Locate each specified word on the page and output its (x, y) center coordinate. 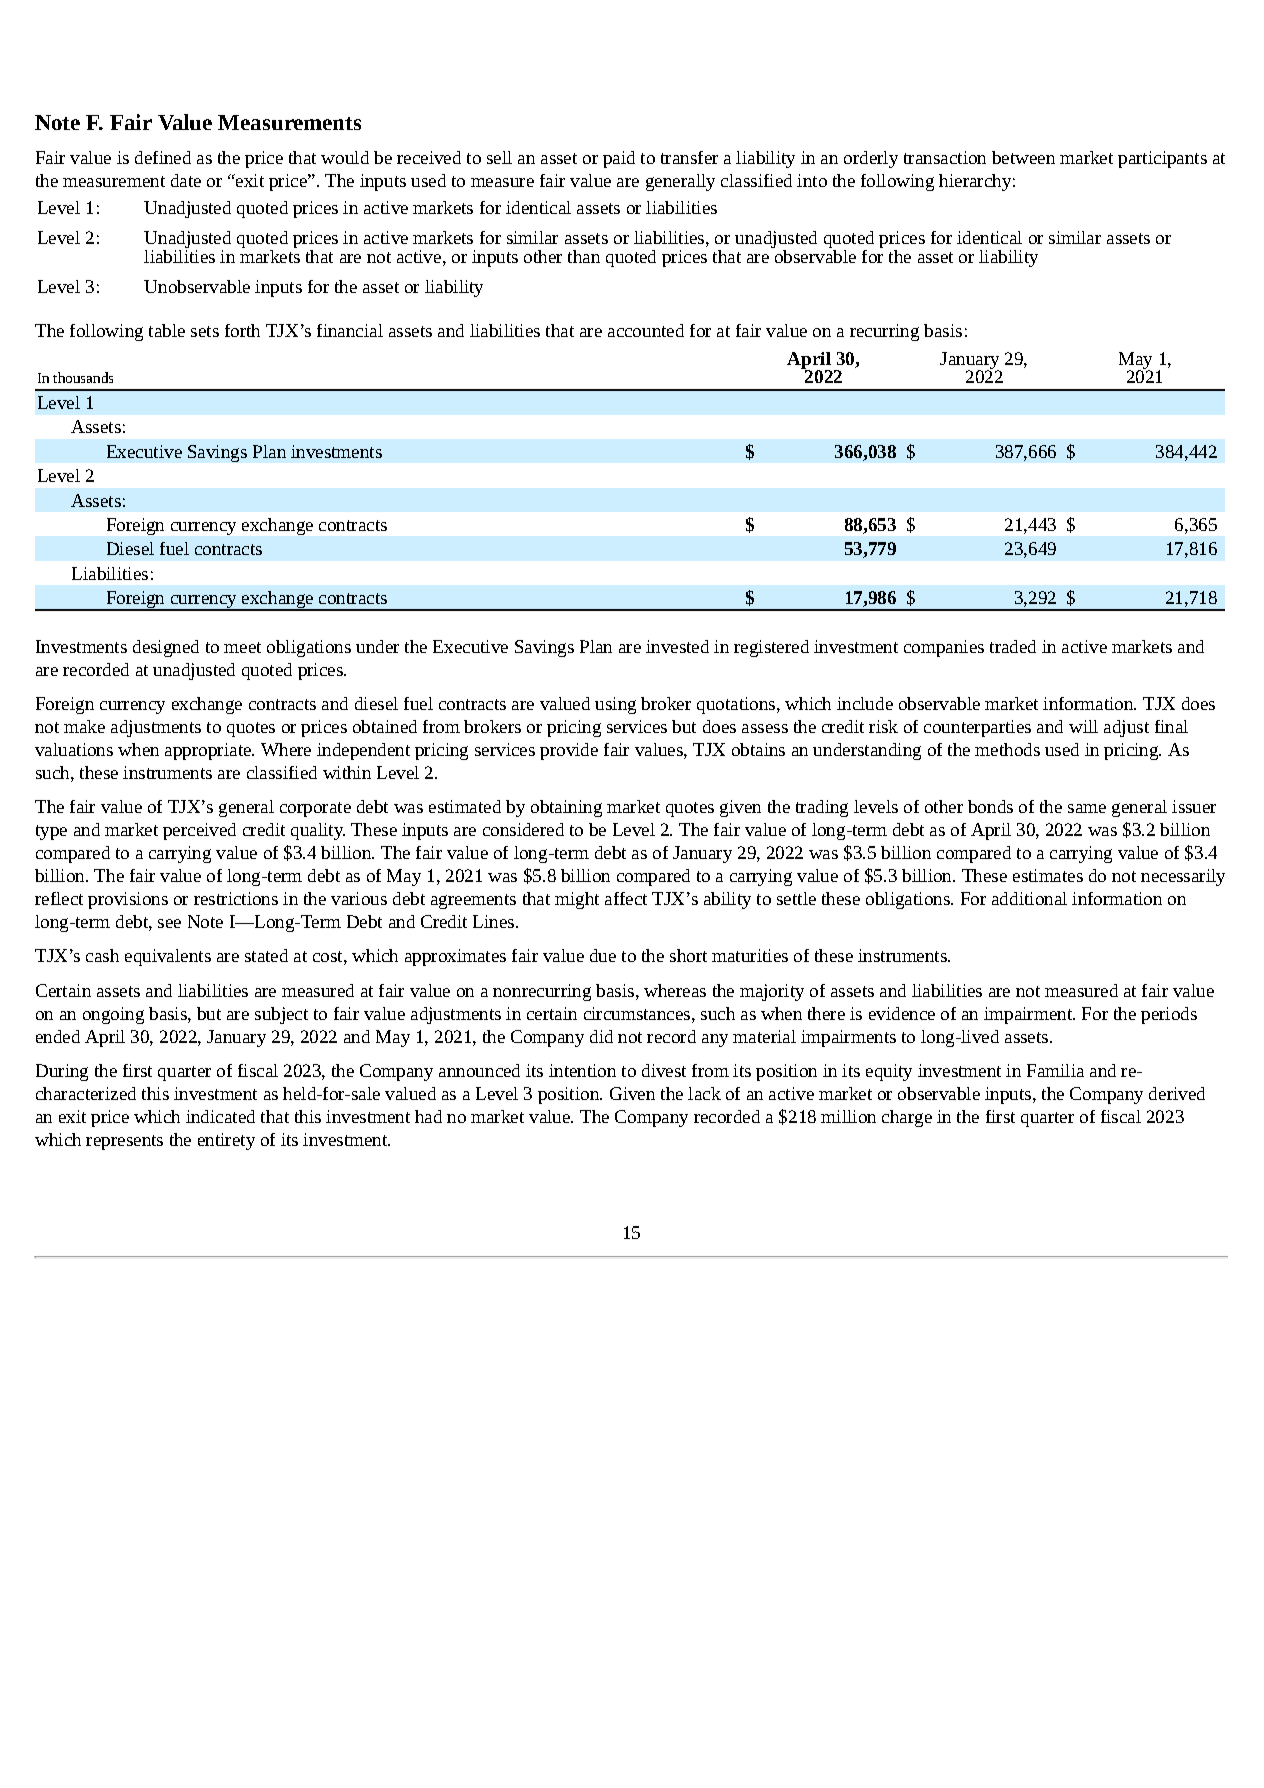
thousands (83, 377)
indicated (220, 1116)
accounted (646, 330)
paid (619, 159)
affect (626, 898)
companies (944, 648)
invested (677, 646)
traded (1013, 646)
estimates (1048, 875)
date (186, 180)
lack (704, 1093)
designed (166, 648)
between (1023, 157)
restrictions (236, 898)
